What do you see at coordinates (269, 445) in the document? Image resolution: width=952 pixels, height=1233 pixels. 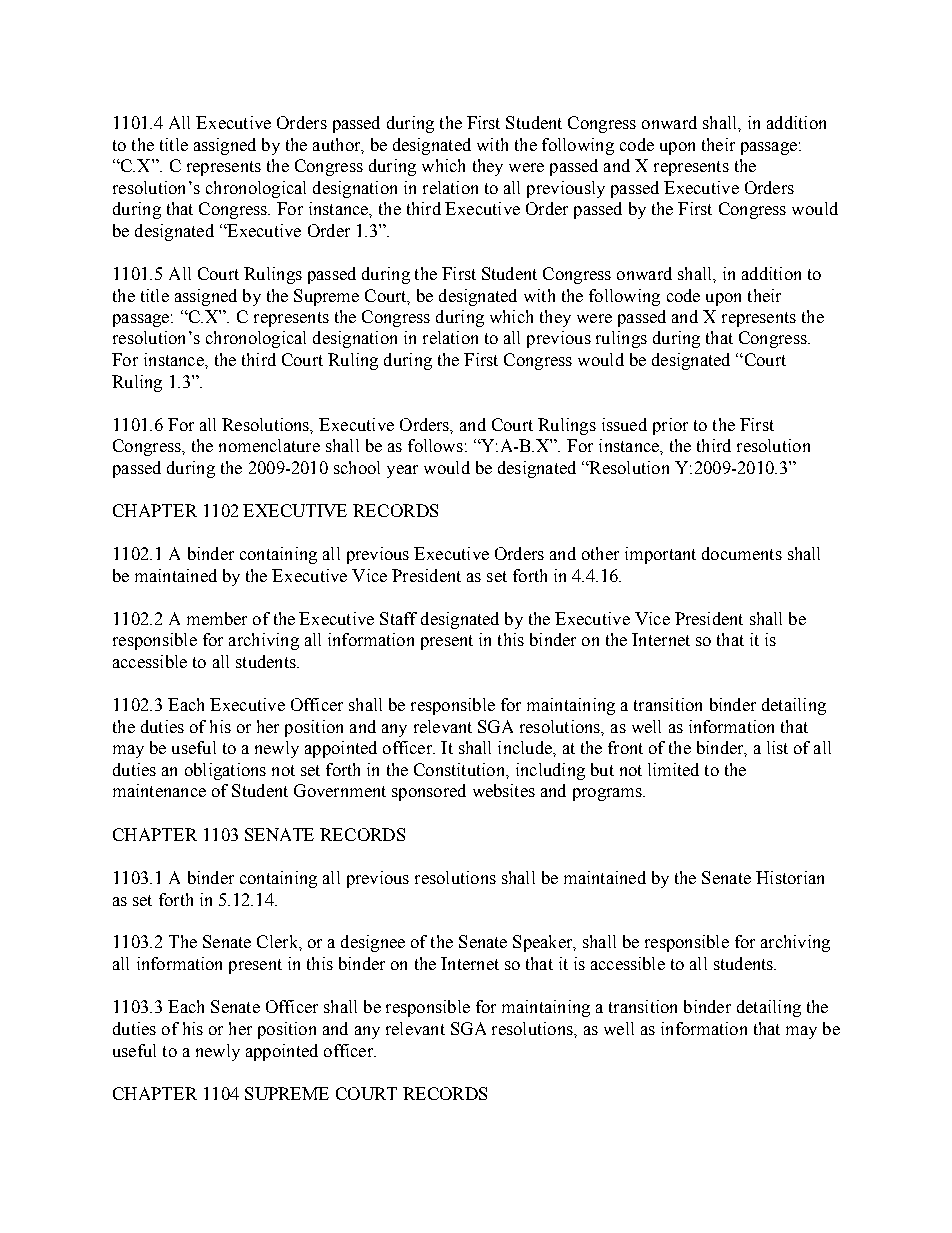 I see `nomenclature` at bounding box center [269, 445].
